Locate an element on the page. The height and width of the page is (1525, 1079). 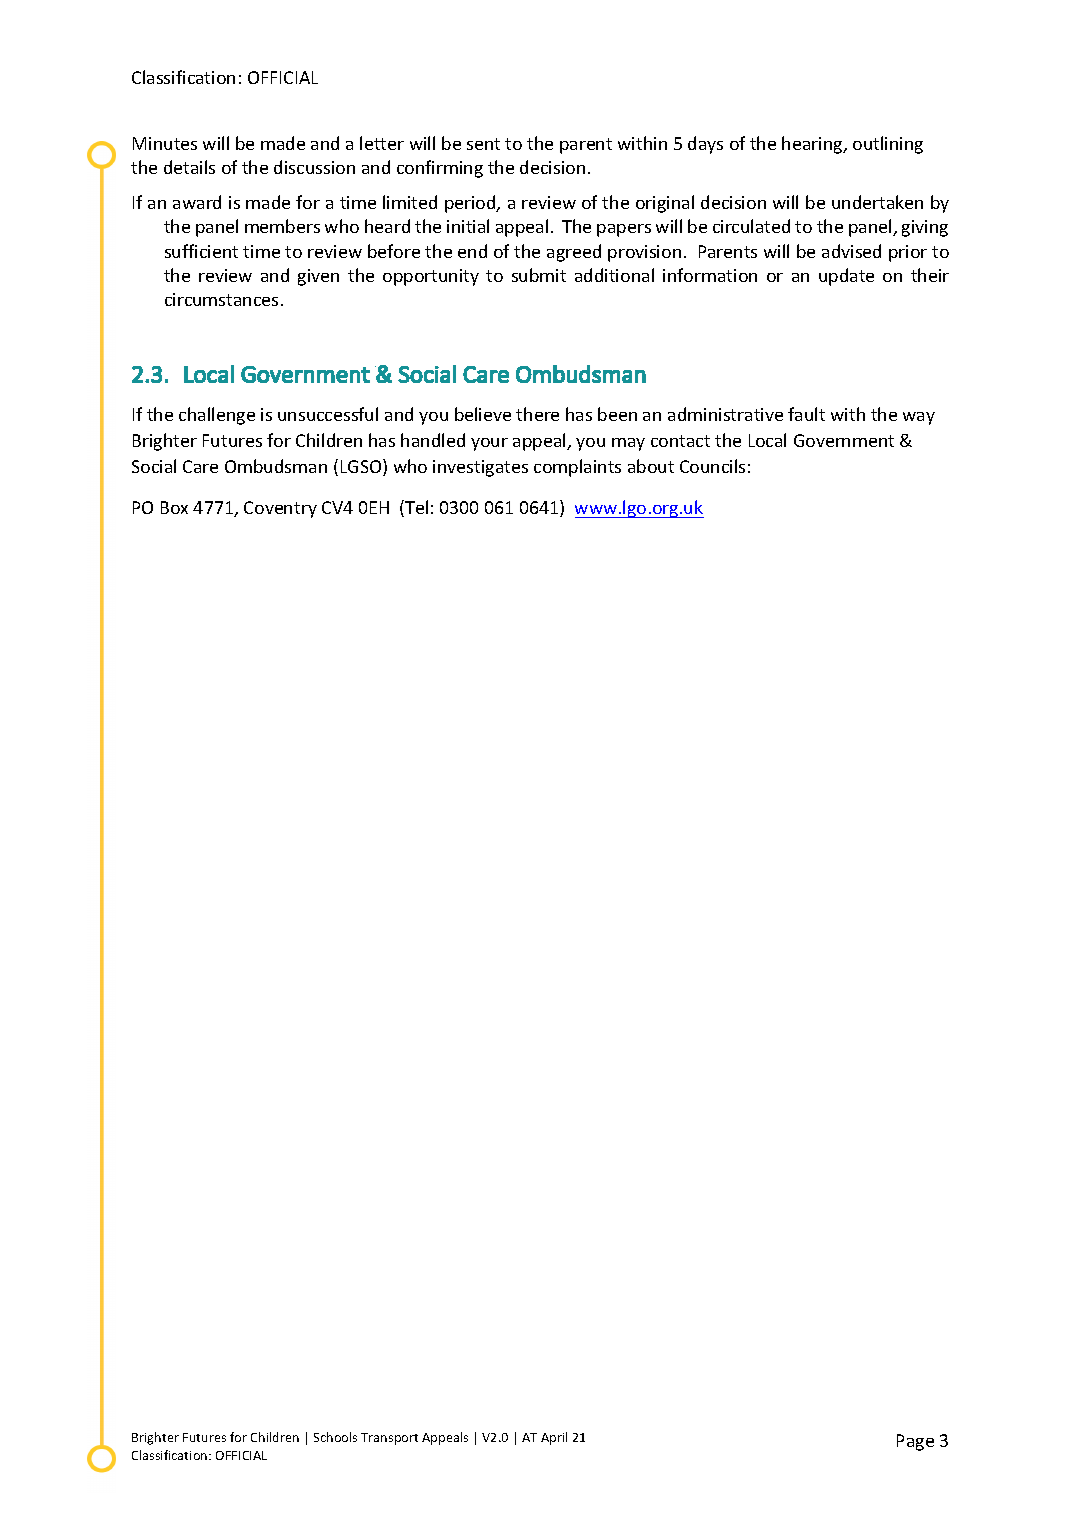
April is located at coordinates (554, 1438).
